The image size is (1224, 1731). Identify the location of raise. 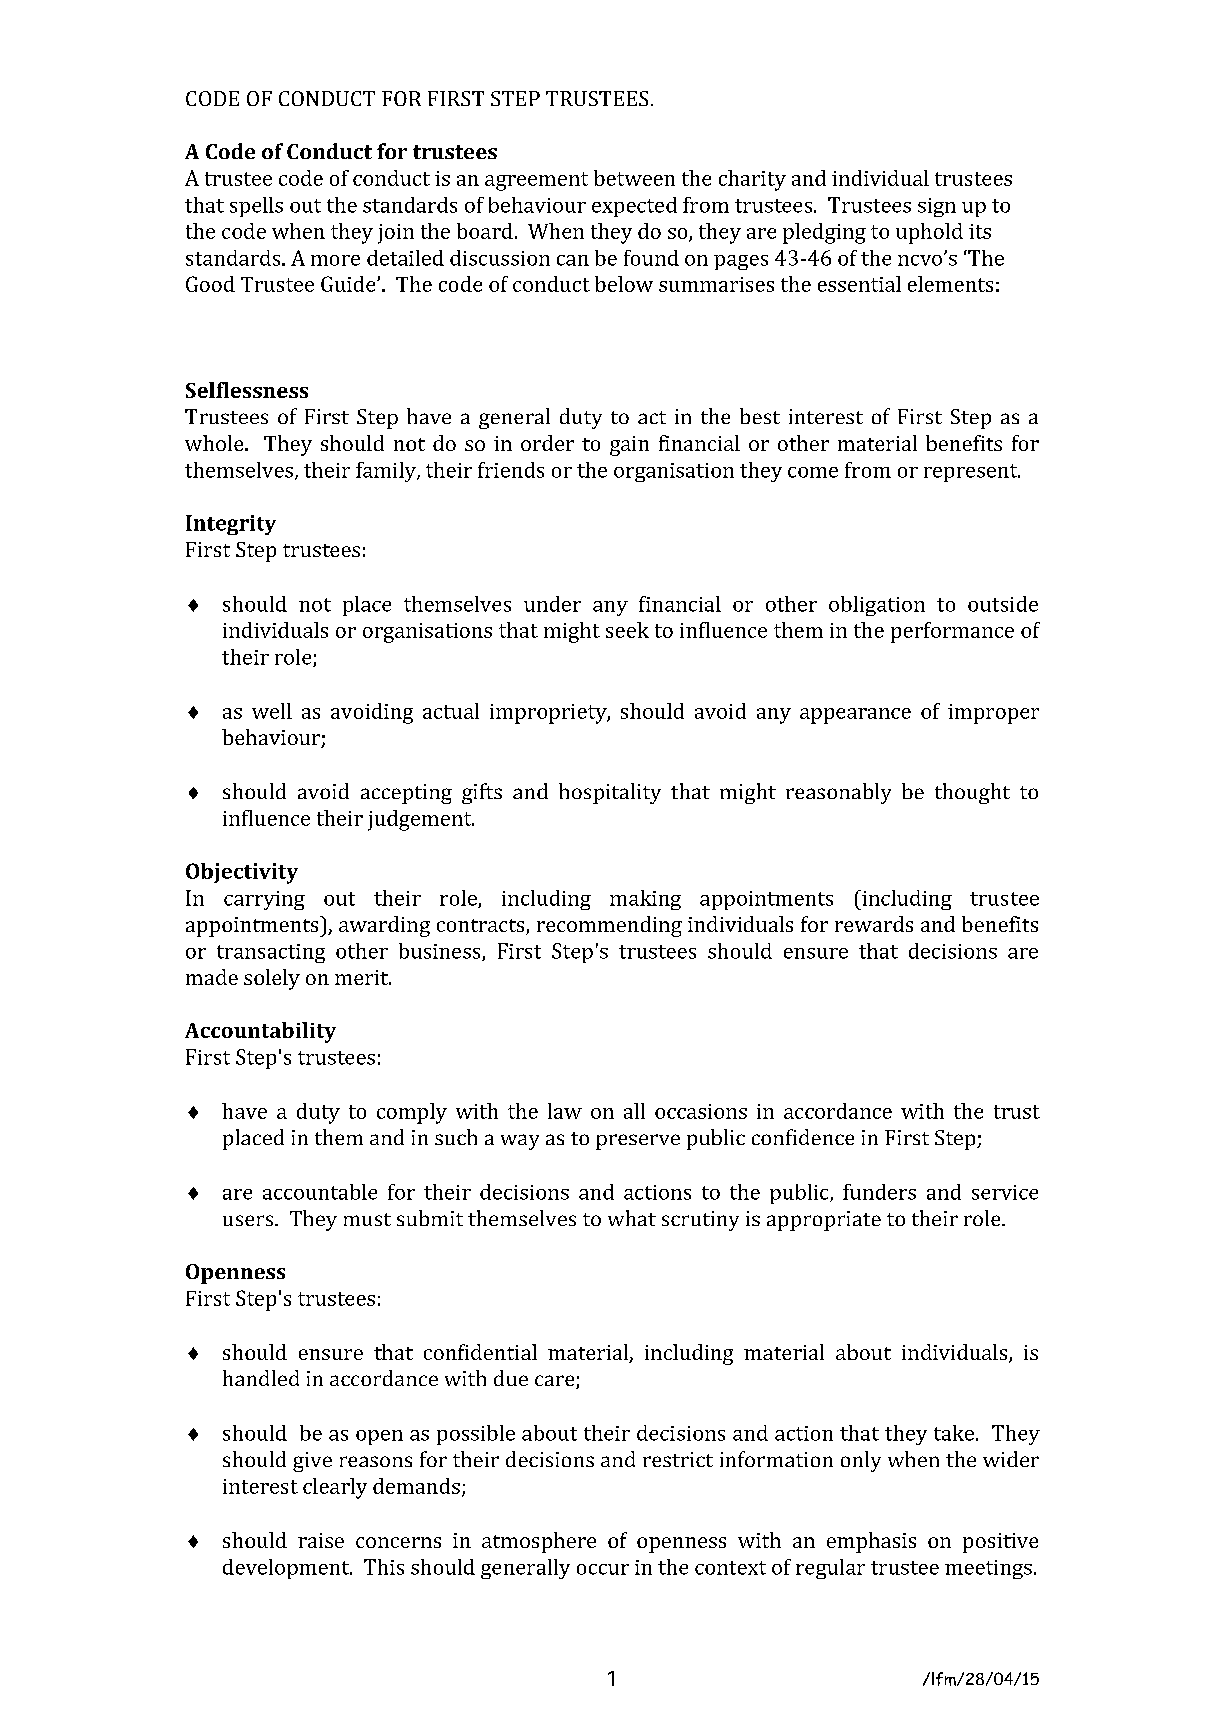
(321, 1540).
